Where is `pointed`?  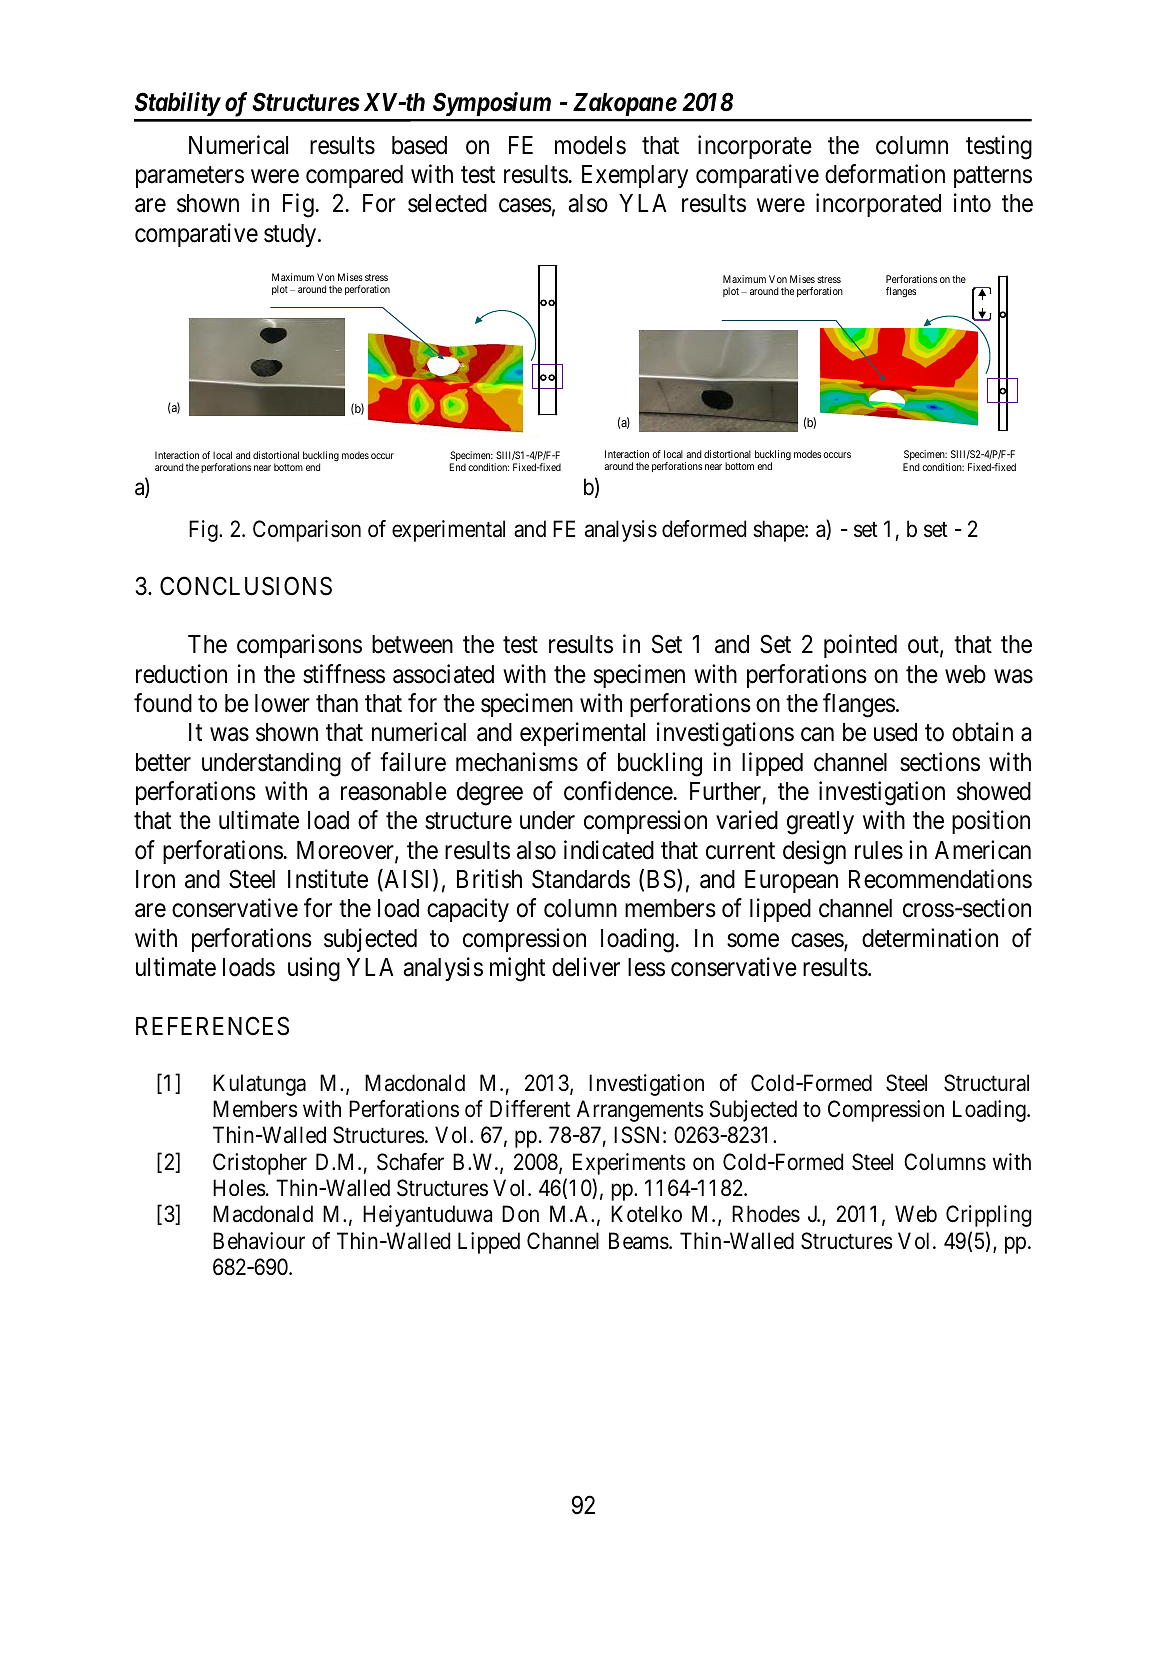
pointed is located at coordinates (860, 646).
